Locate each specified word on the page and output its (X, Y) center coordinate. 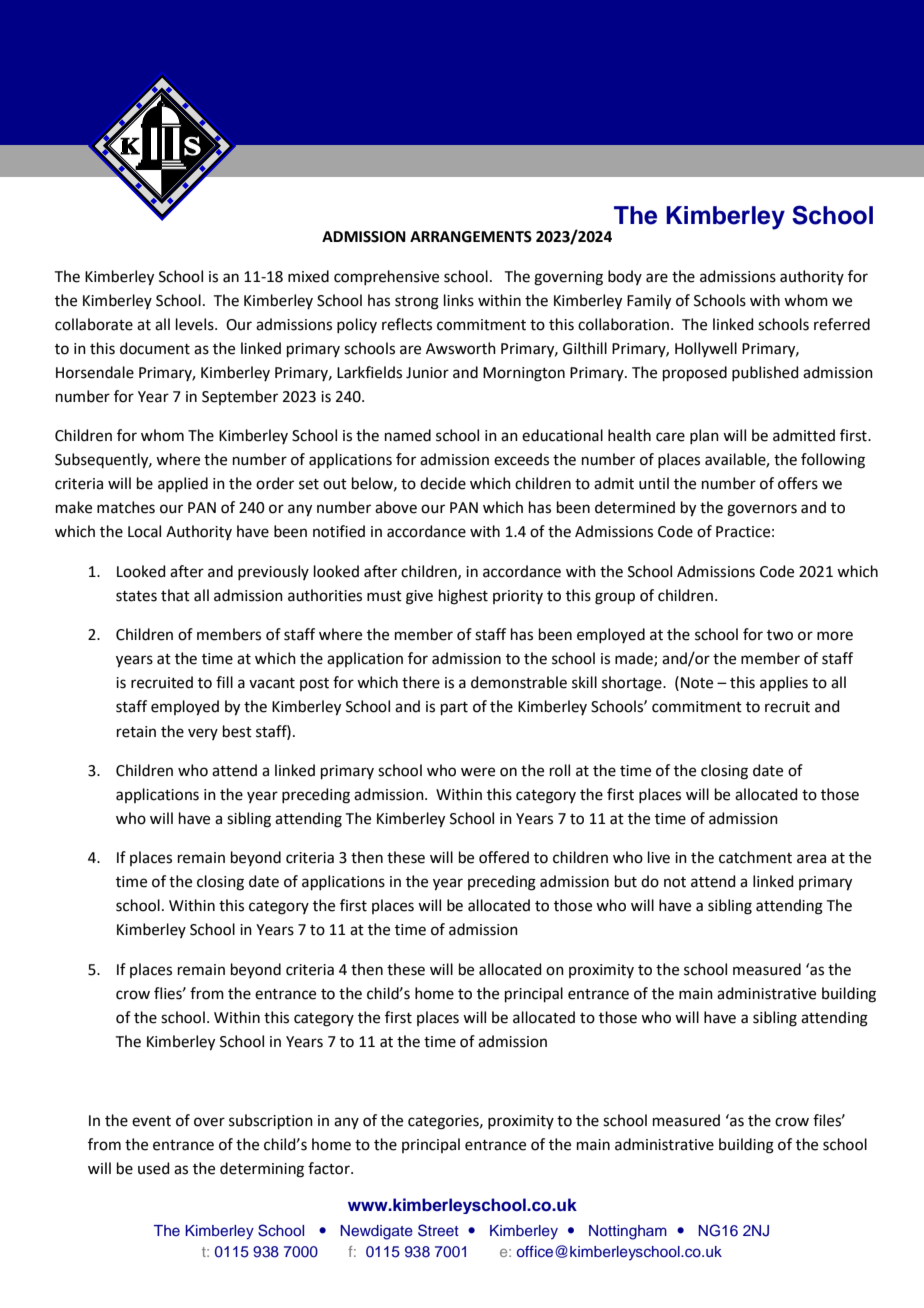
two (780, 635)
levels (196, 324)
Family (649, 302)
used (154, 1168)
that (175, 595)
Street (438, 1230)
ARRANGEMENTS (471, 237)
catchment (755, 857)
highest (463, 597)
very (203, 734)
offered (504, 857)
